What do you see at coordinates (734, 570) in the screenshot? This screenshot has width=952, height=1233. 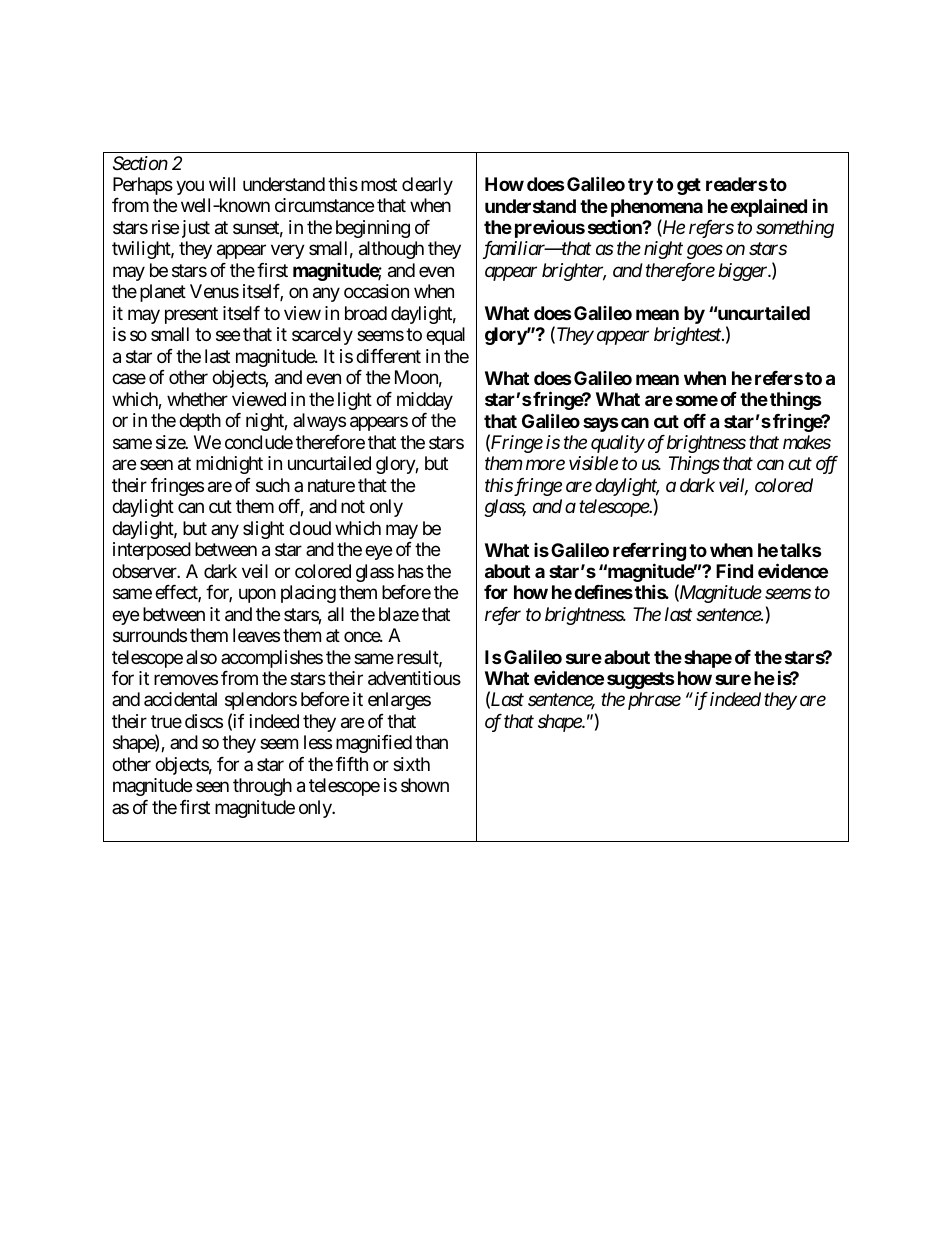 I see `Find` at bounding box center [734, 570].
